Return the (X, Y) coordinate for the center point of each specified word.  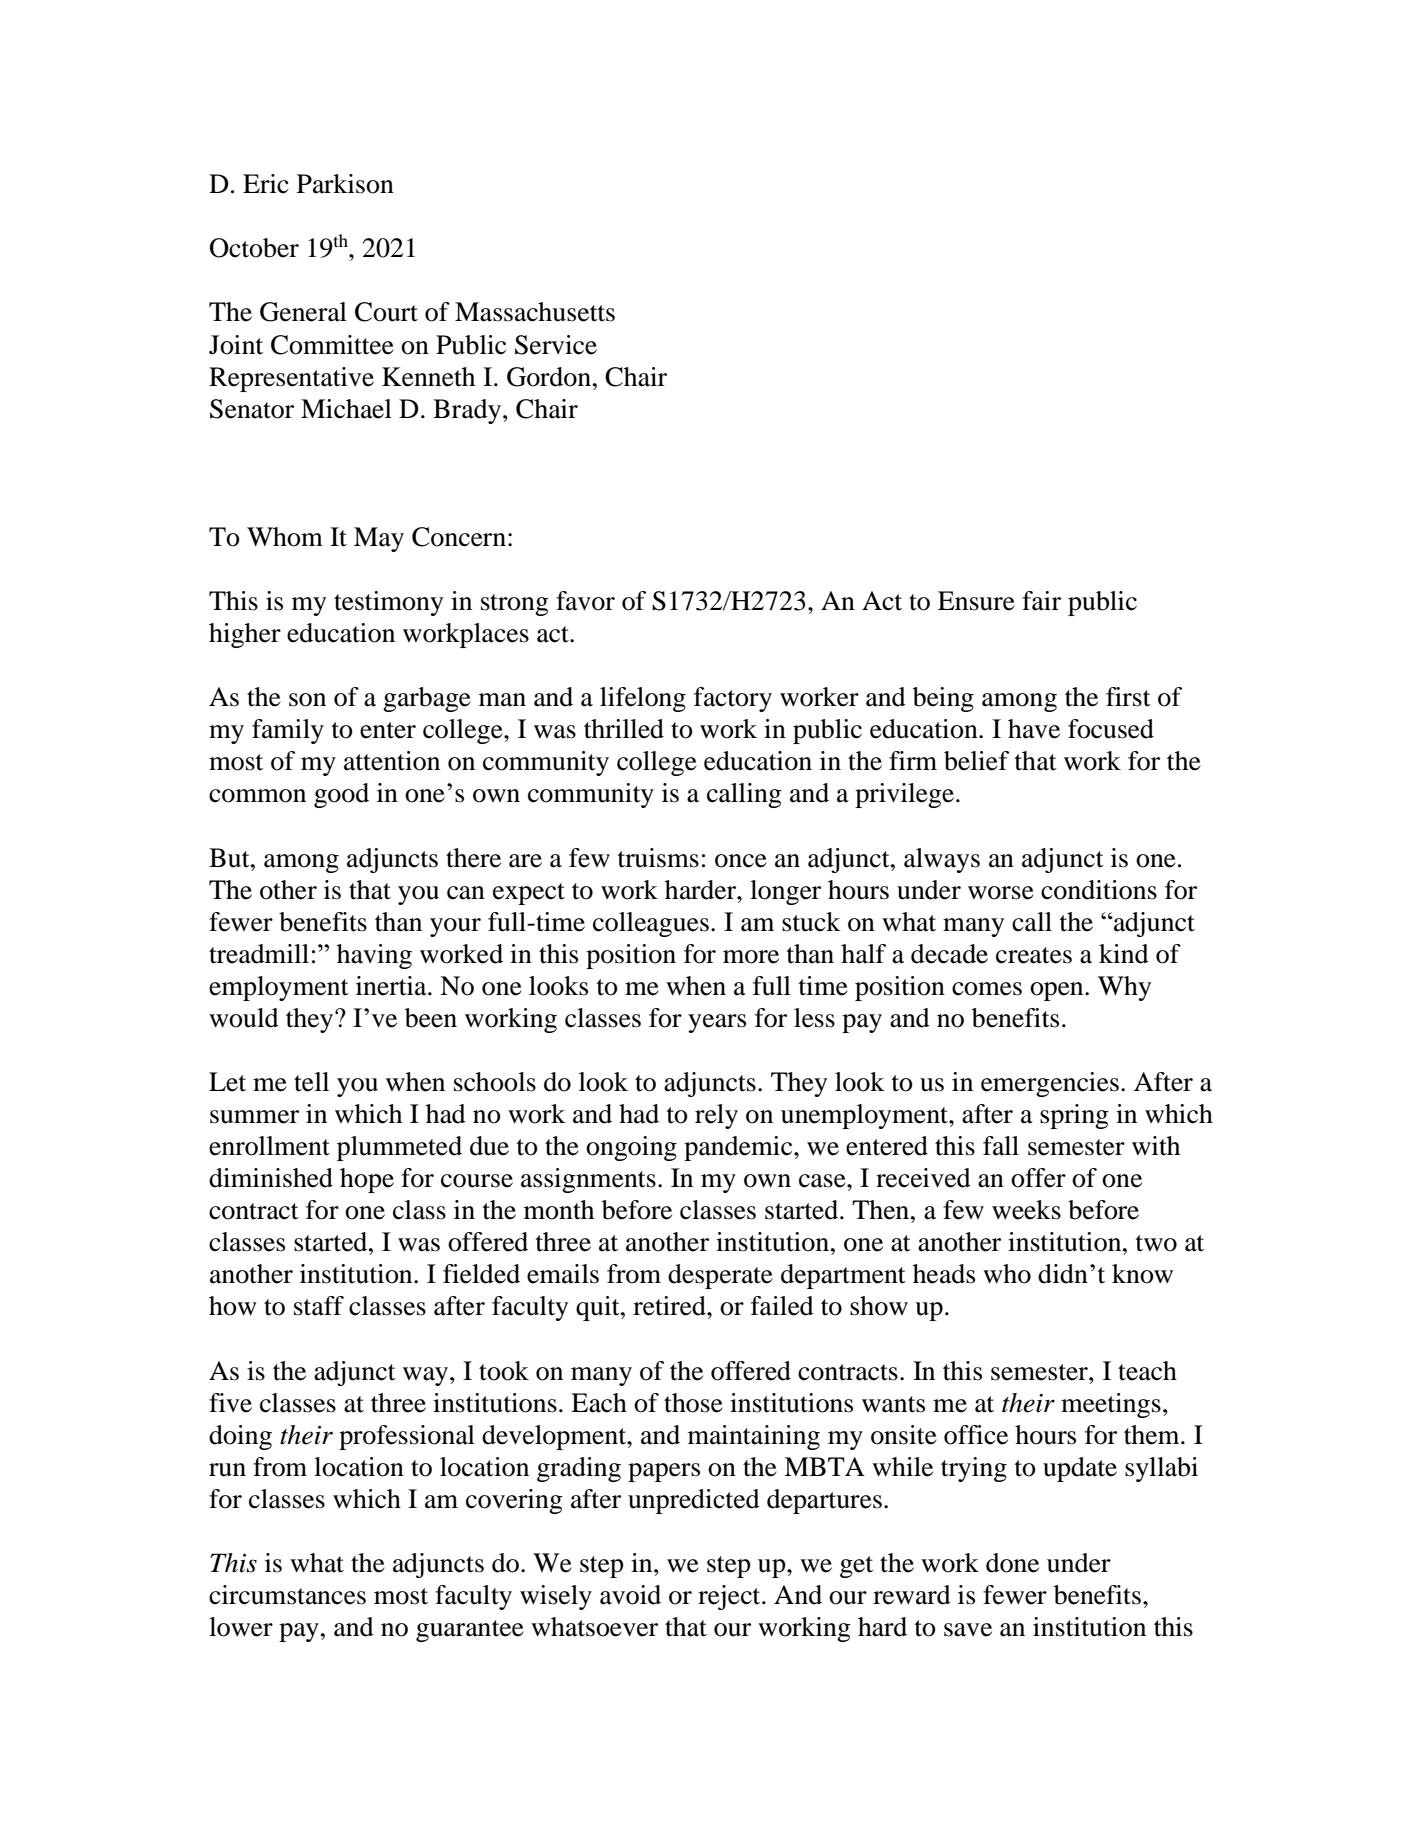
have (1034, 729)
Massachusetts (535, 312)
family (288, 731)
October (254, 248)
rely (716, 1116)
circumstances (287, 1595)
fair (1041, 601)
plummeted (399, 1148)
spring (1074, 1116)
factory (733, 699)
